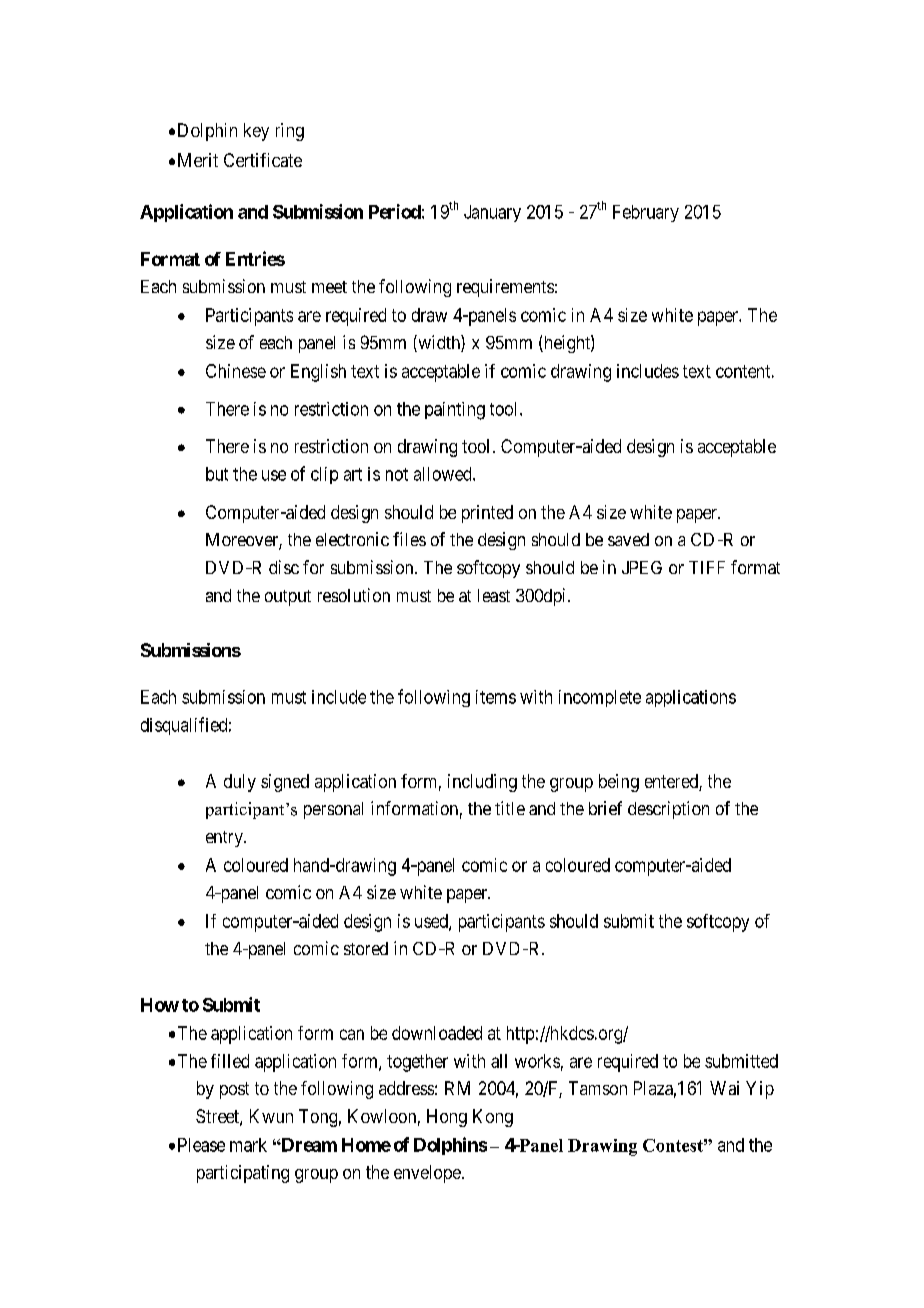 This document has height=1308, width=924. I want to click on items, so click(496, 697).
